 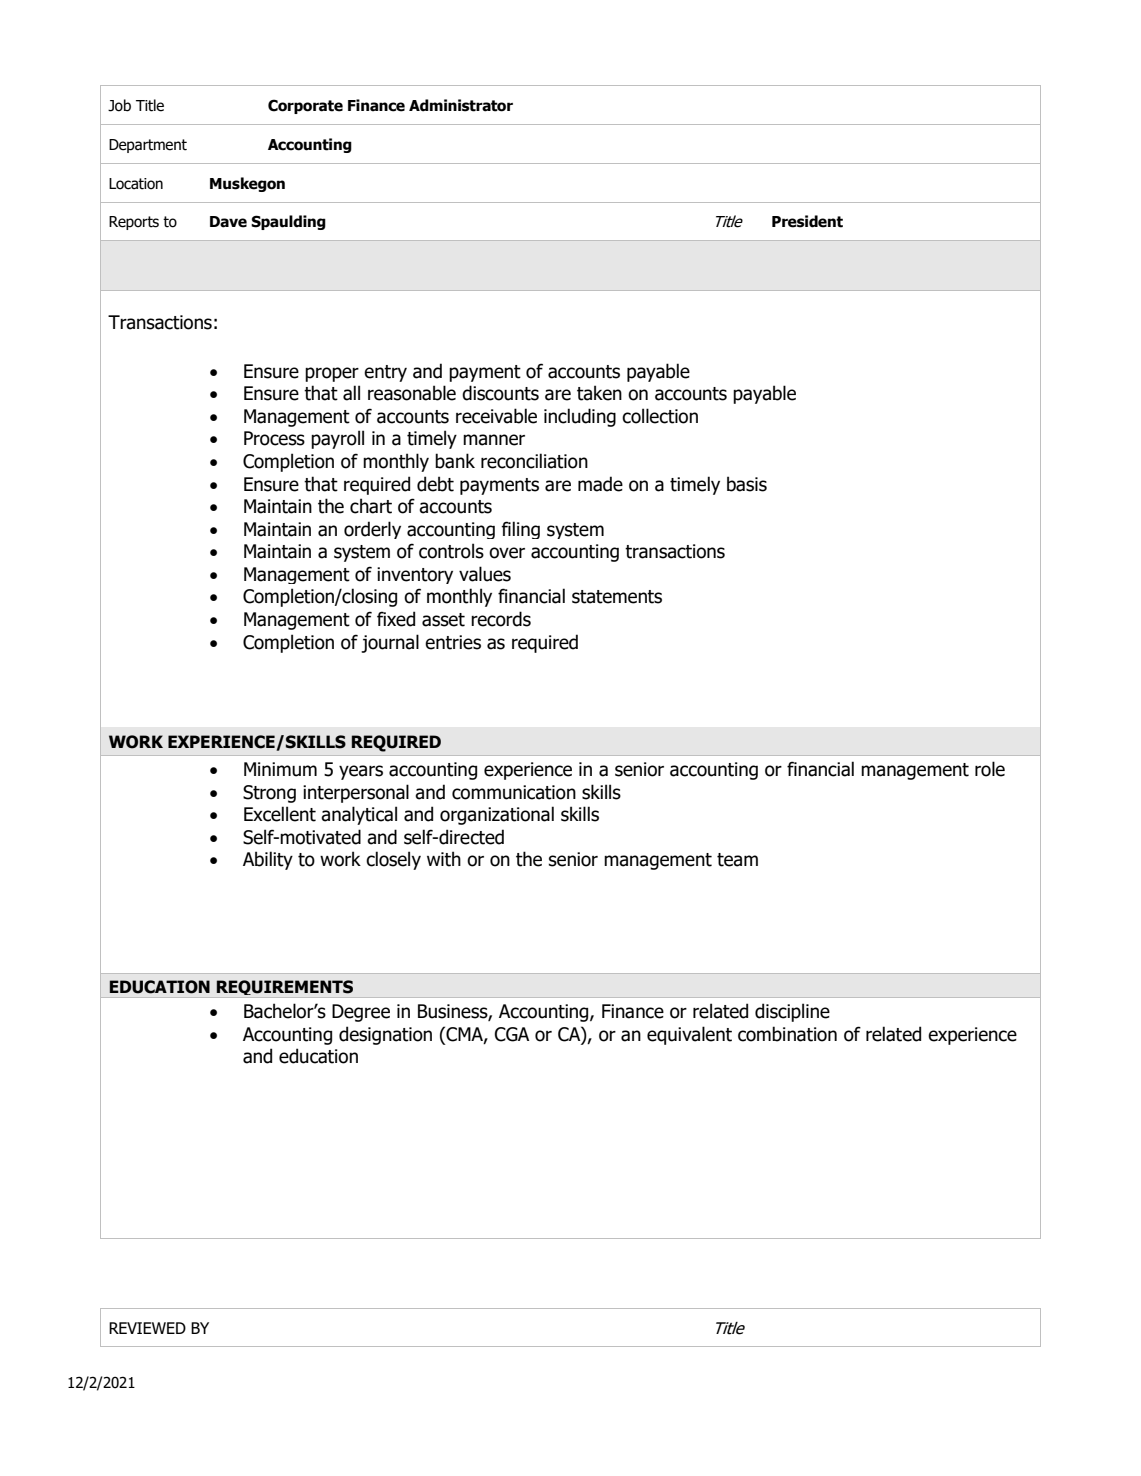 I want to click on REVIEWED, so click(x=147, y=1328).
